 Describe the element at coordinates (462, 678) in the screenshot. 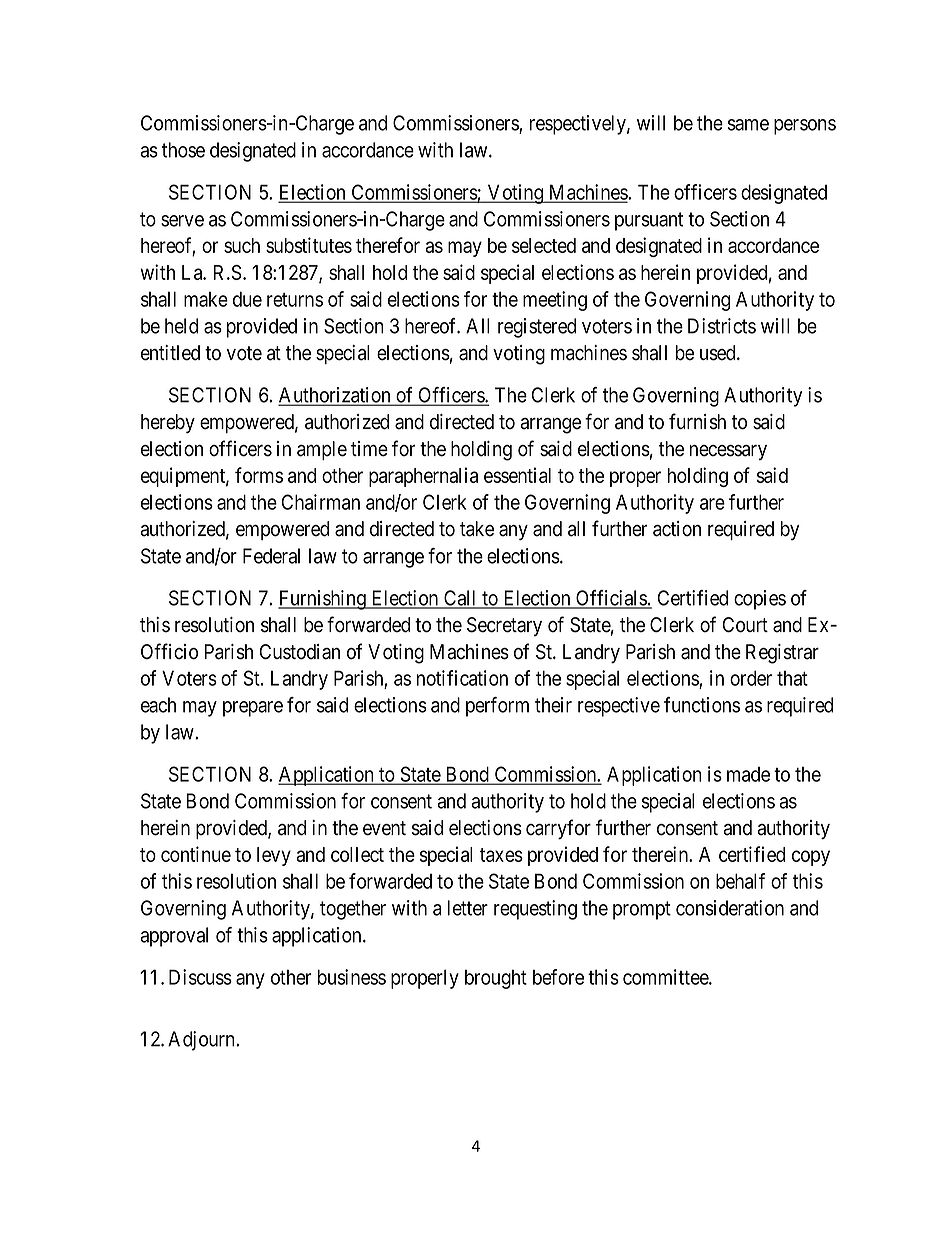

I see `notification` at that location.
